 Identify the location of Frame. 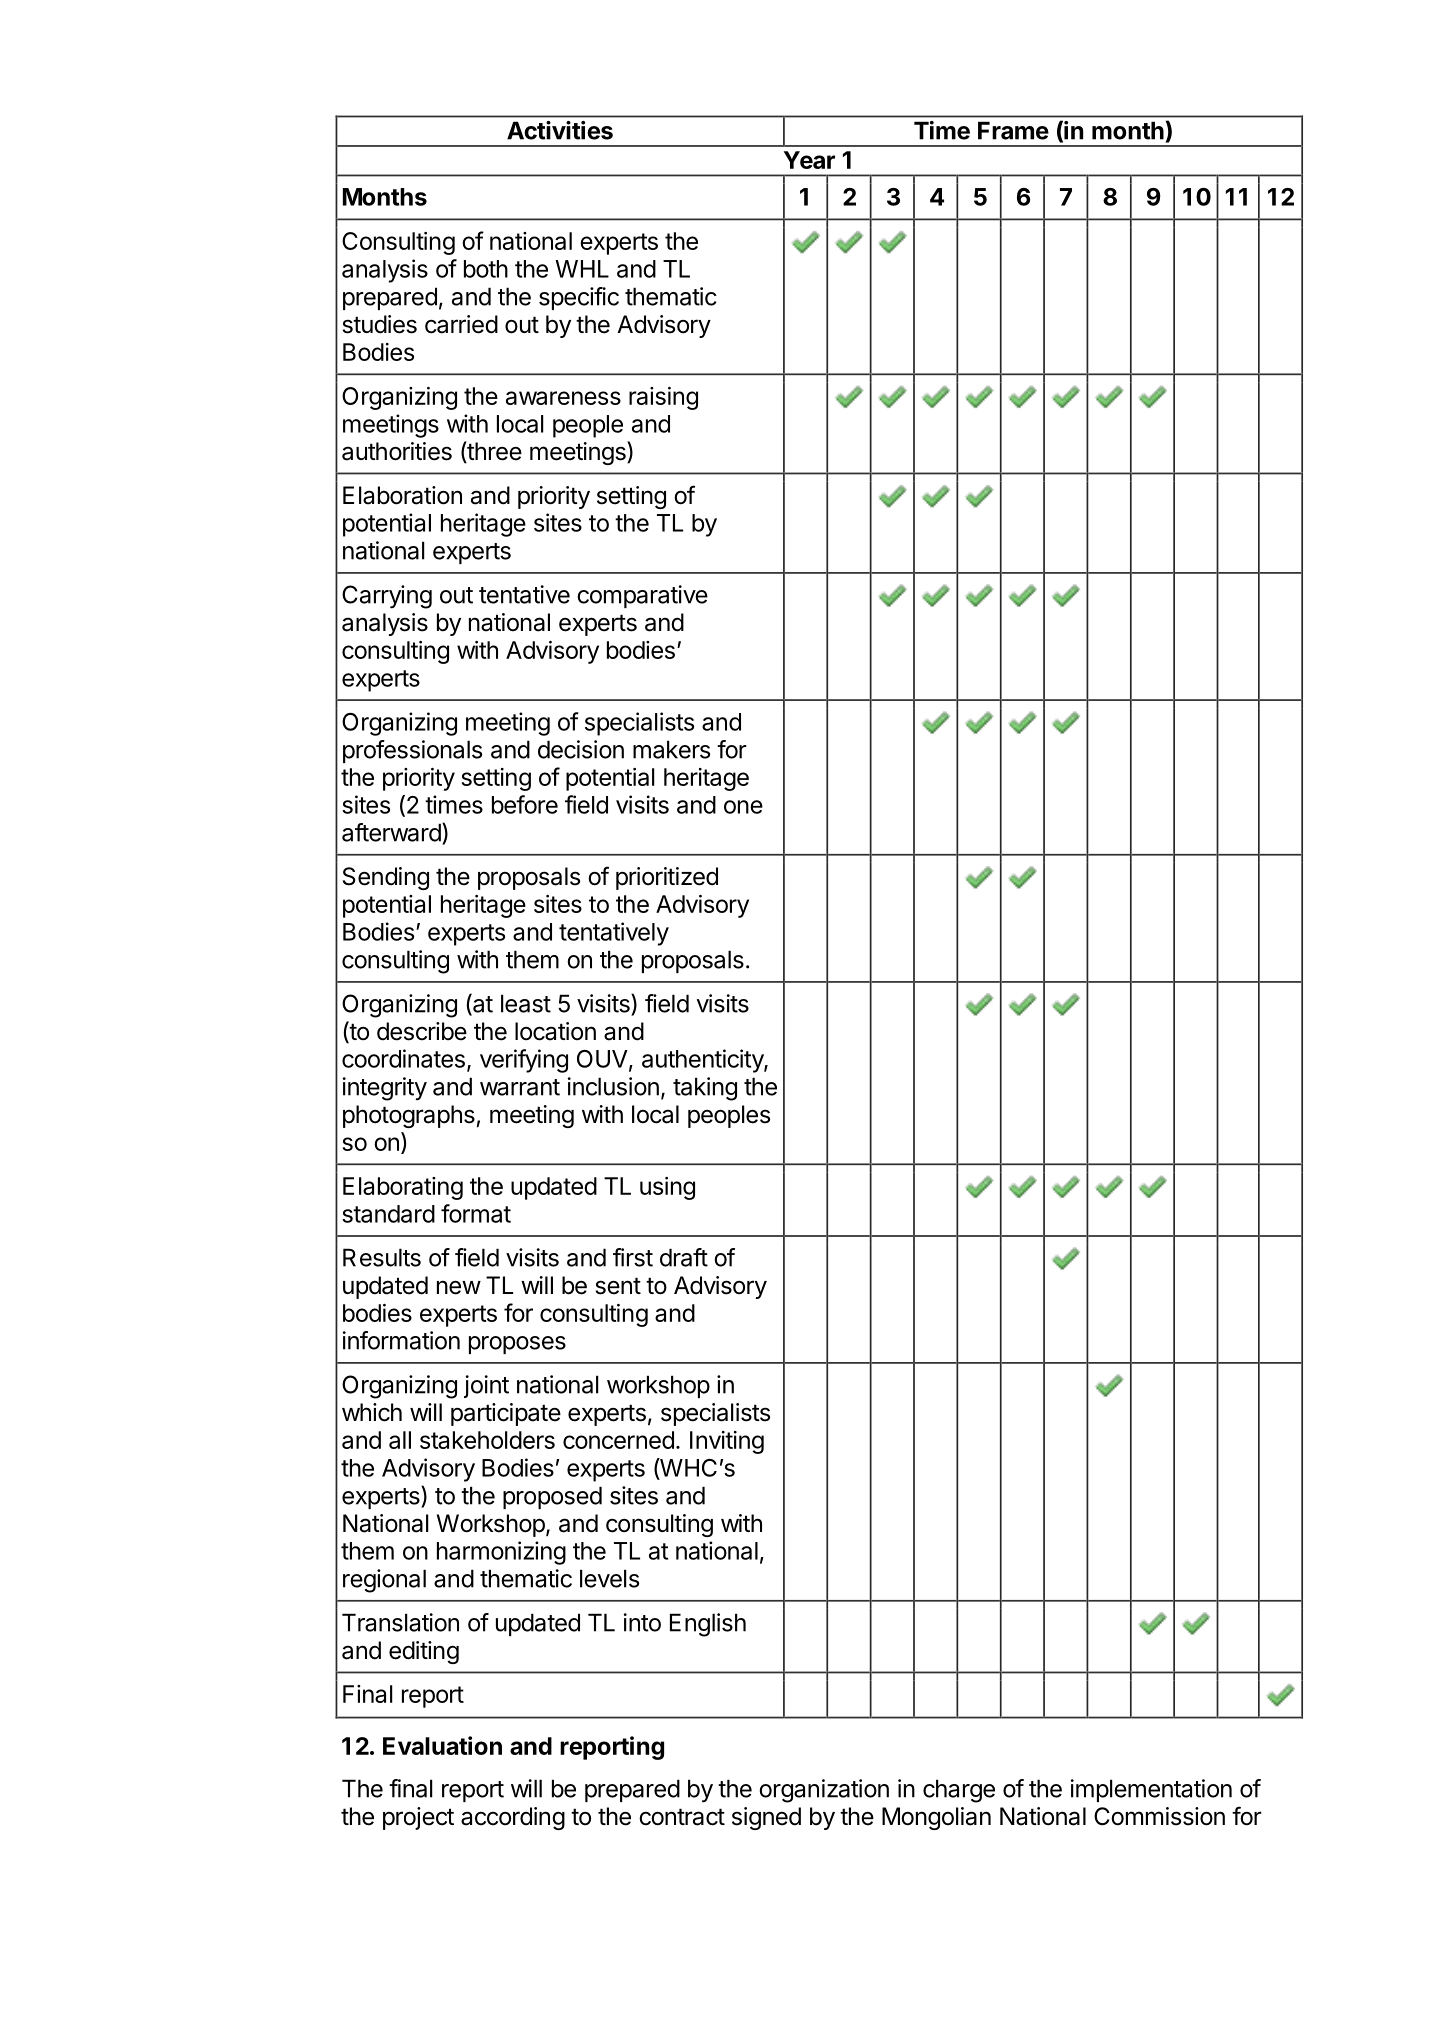
(1013, 130).
